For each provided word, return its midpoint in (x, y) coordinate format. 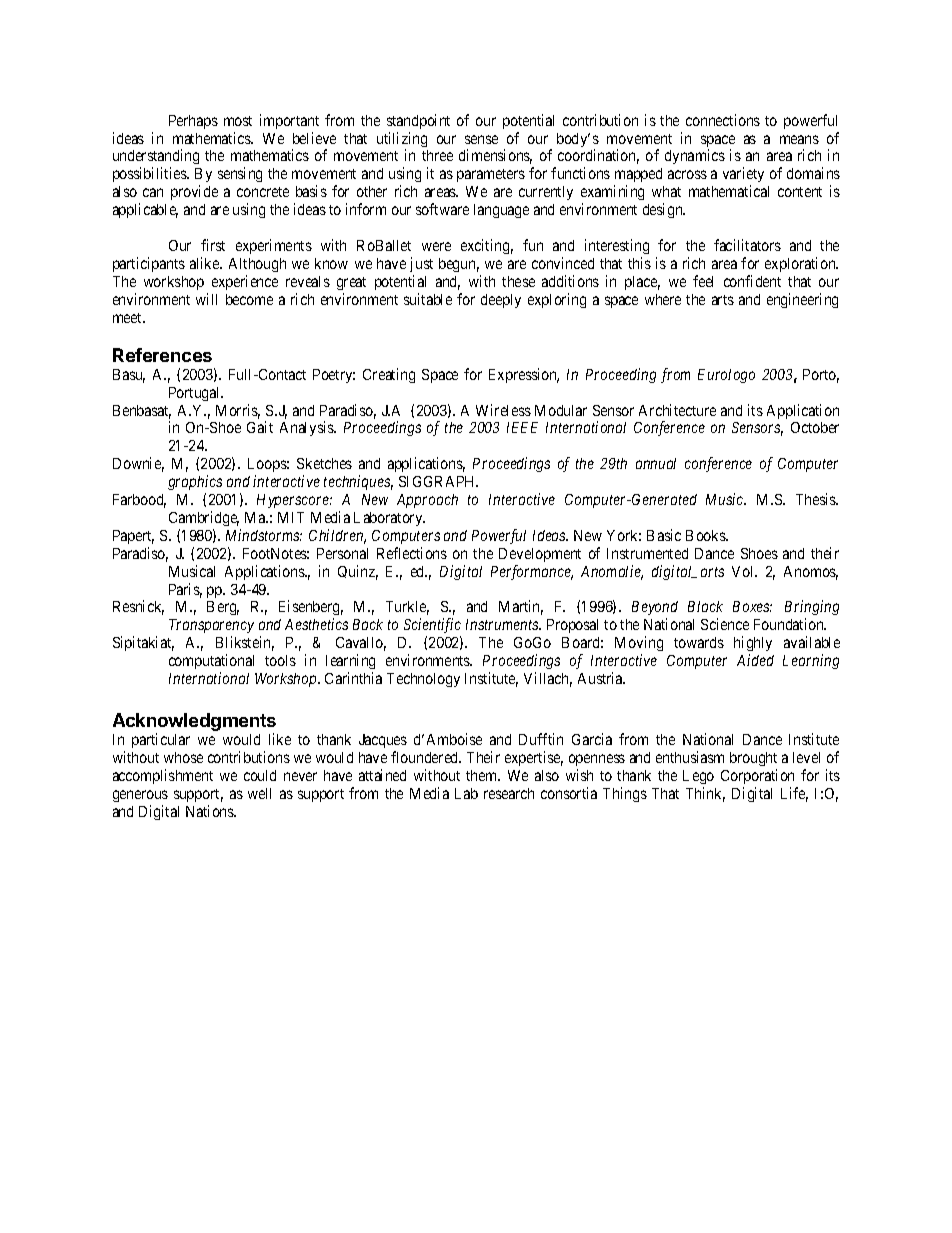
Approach (427, 501)
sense (481, 139)
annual (656, 463)
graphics (195, 482)
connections (723, 120)
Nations (211, 811)
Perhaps (193, 122)
